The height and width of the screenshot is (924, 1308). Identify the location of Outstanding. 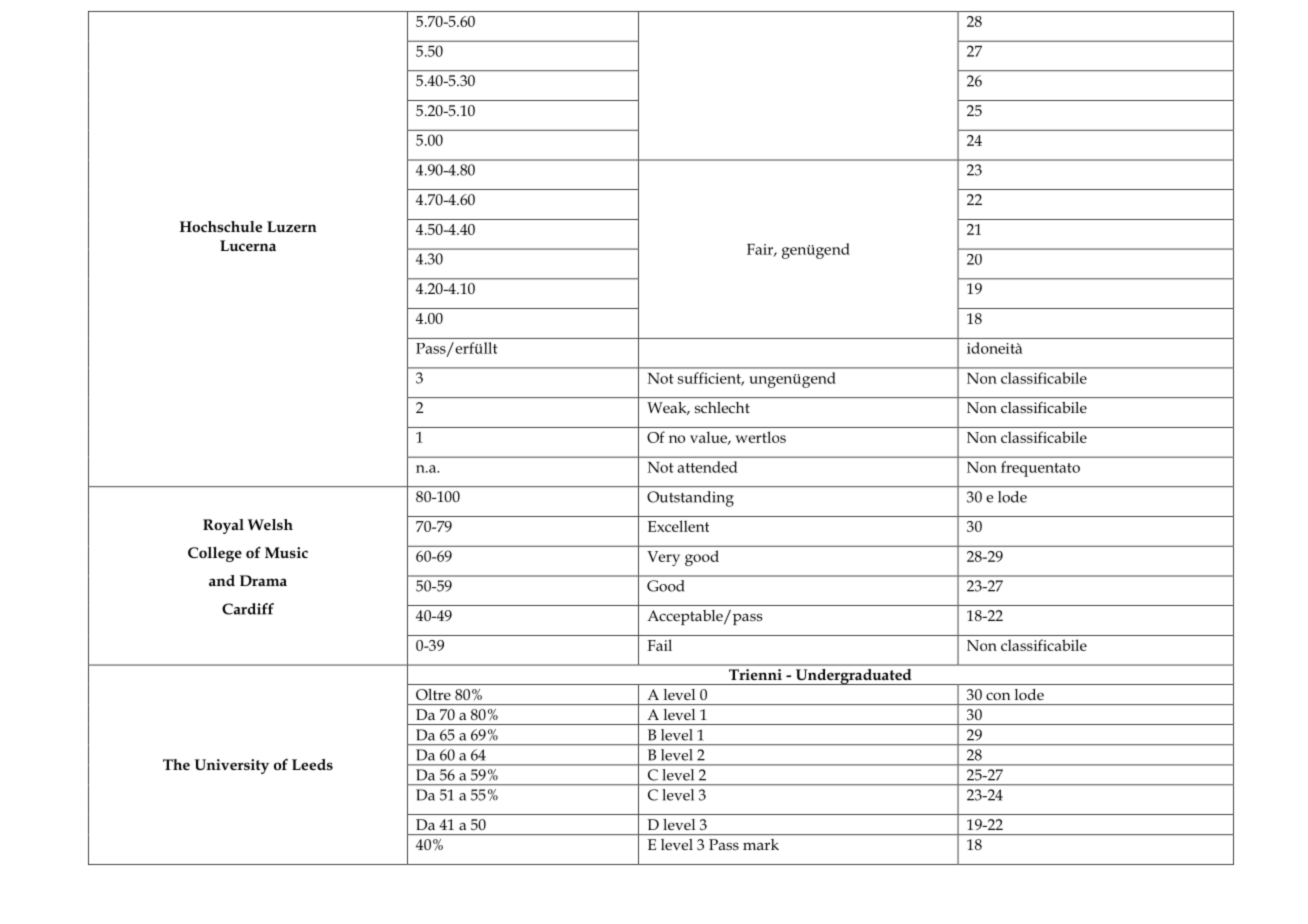
(690, 499).
